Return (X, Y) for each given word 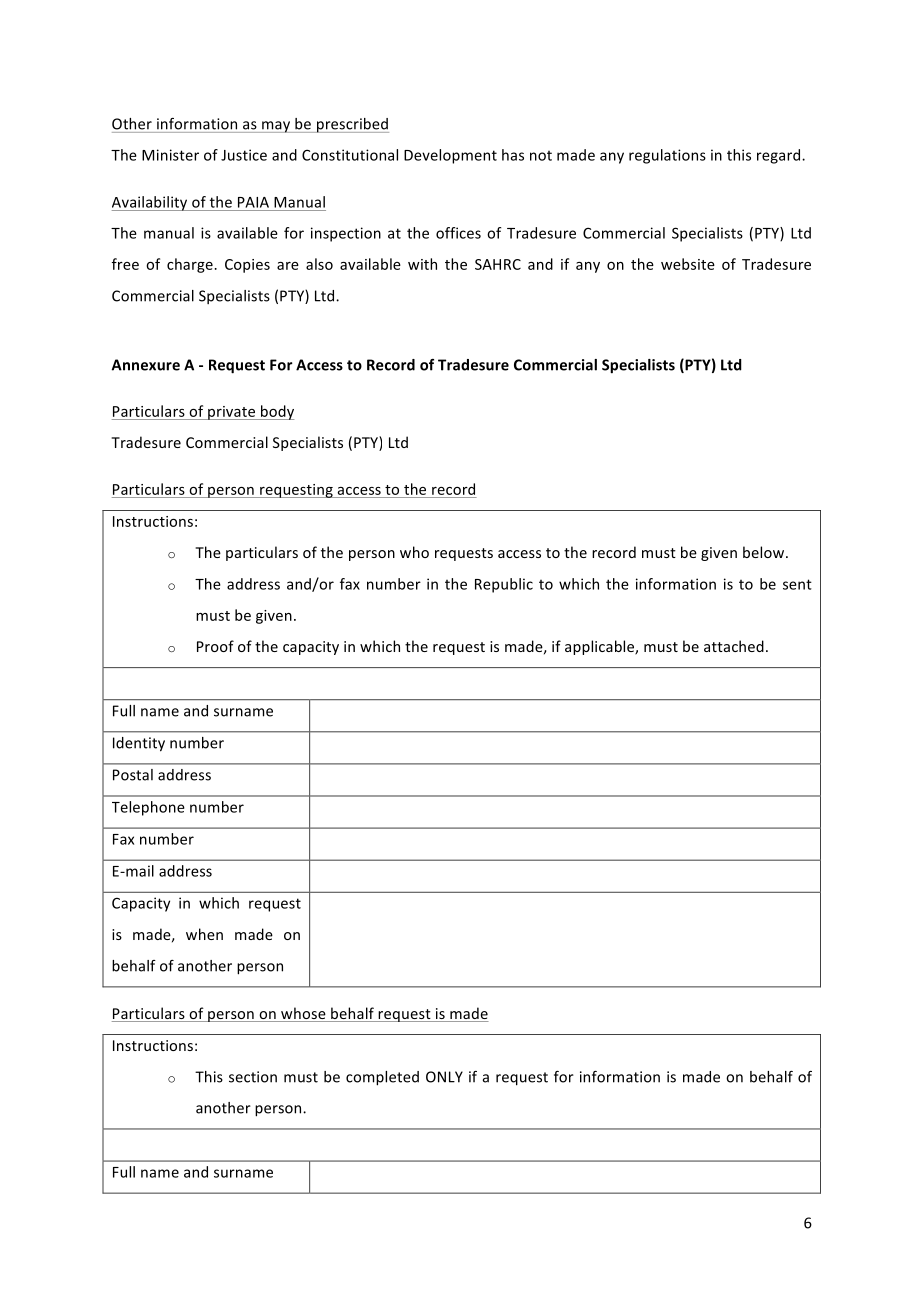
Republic (504, 585)
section (253, 1077)
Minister (170, 155)
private (231, 413)
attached (734, 646)
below (763, 552)
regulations (667, 156)
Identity (139, 744)
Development (450, 156)
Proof (215, 646)
